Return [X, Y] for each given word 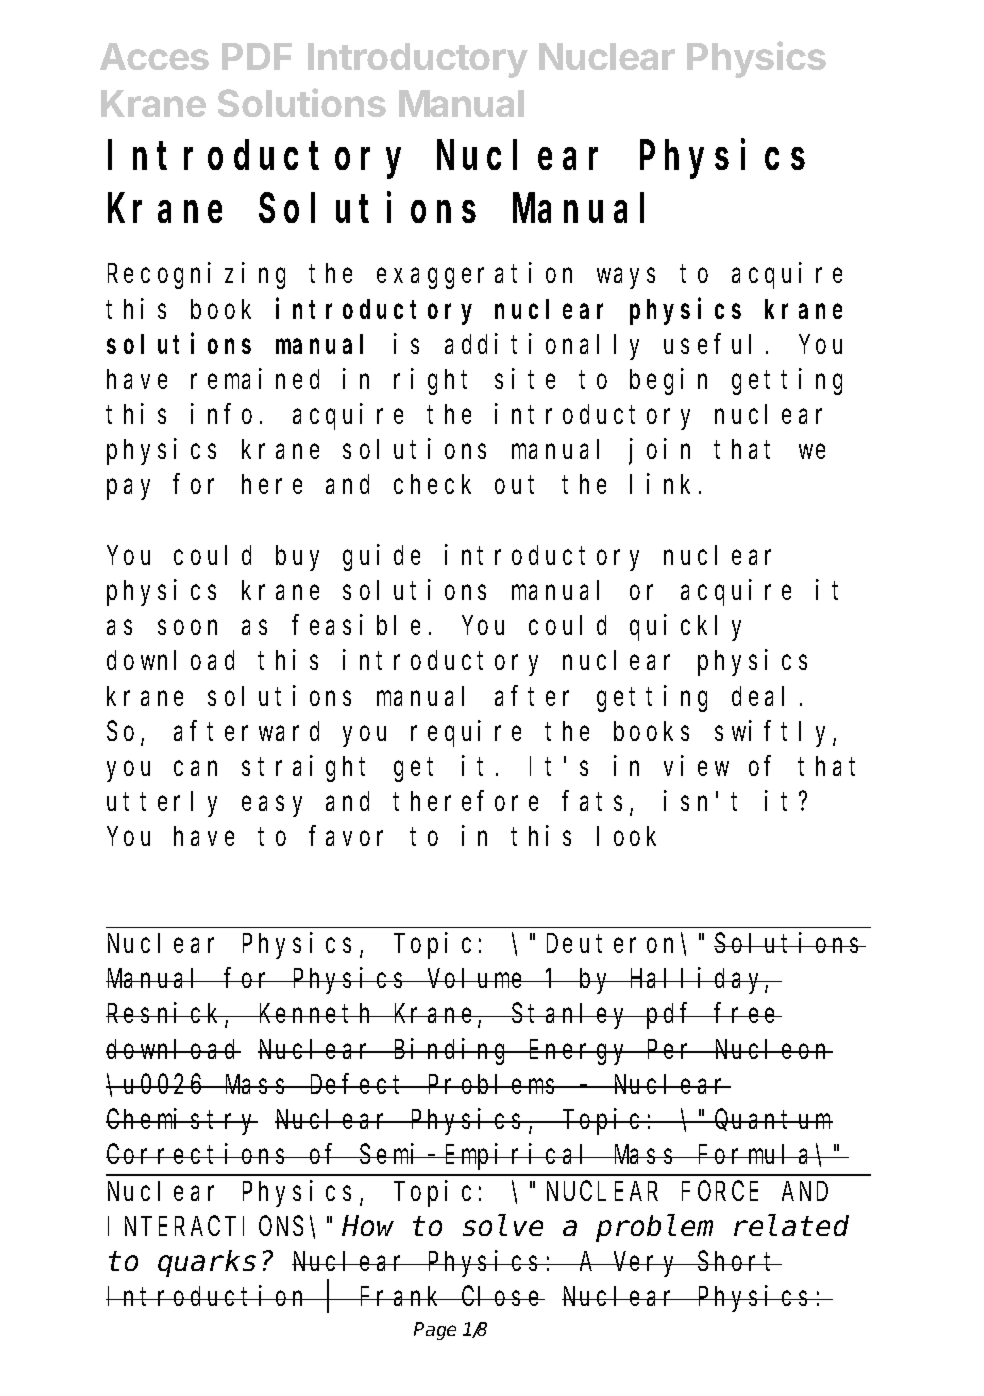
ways [626, 279]
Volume [477, 978]
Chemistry [182, 1122]
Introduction [209, 1296]
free [748, 1013]
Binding [452, 1051]
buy [297, 558]
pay [128, 490]
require [466, 733]
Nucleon [772, 1049]
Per [672, 1050]
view [696, 765]
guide [381, 557]
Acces [154, 56]
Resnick [166, 1015]
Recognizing [196, 276]
